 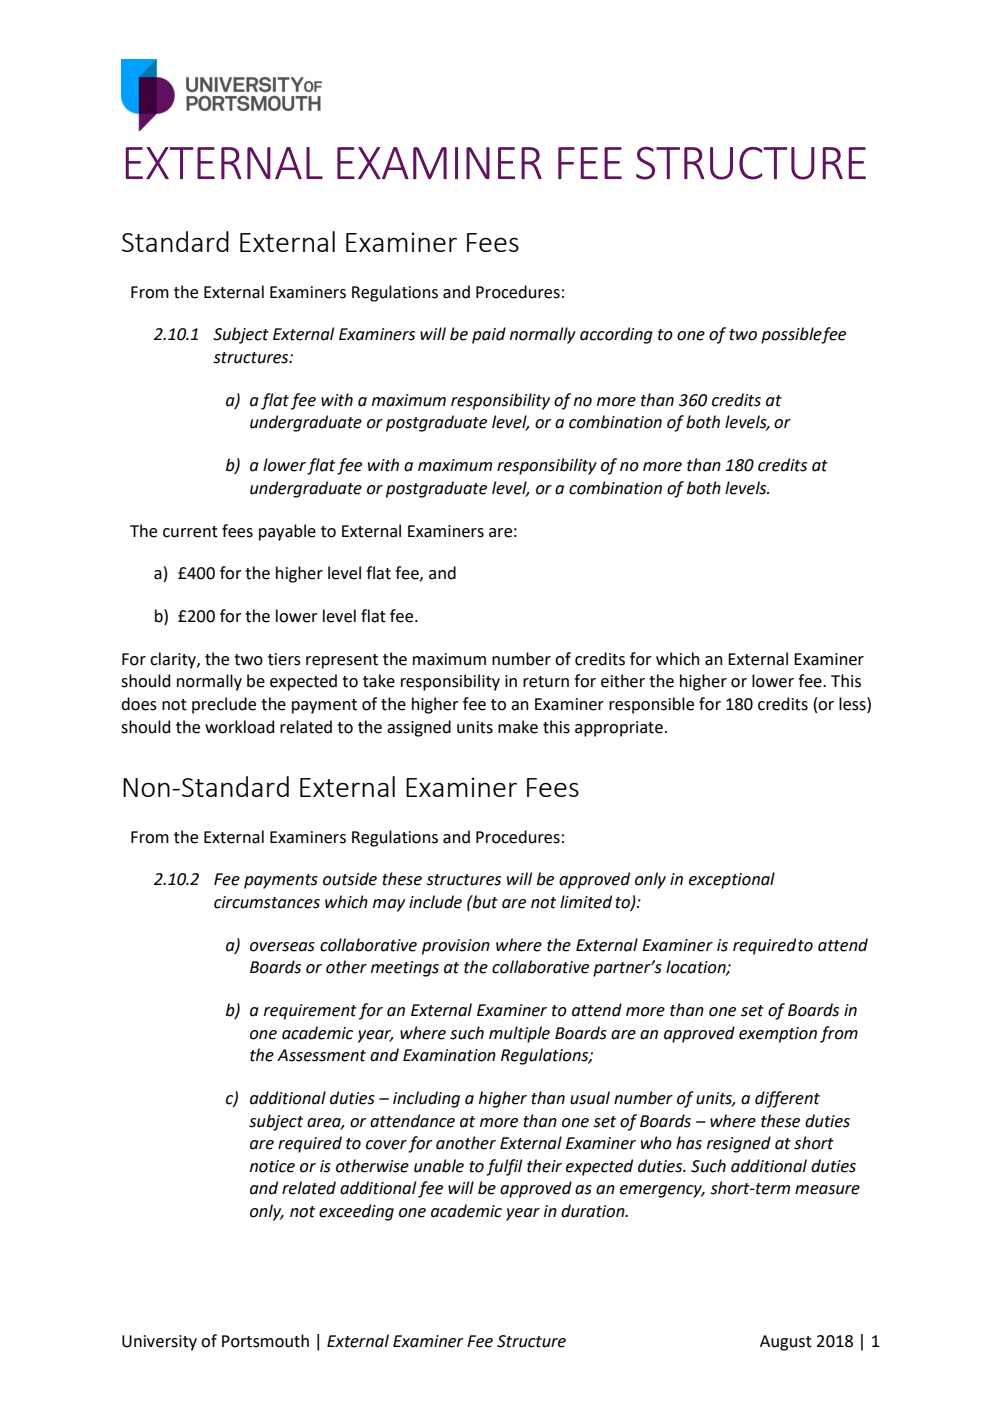 What do you see at coordinates (449, 1055) in the screenshot?
I see `Examination` at bounding box center [449, 1055].
